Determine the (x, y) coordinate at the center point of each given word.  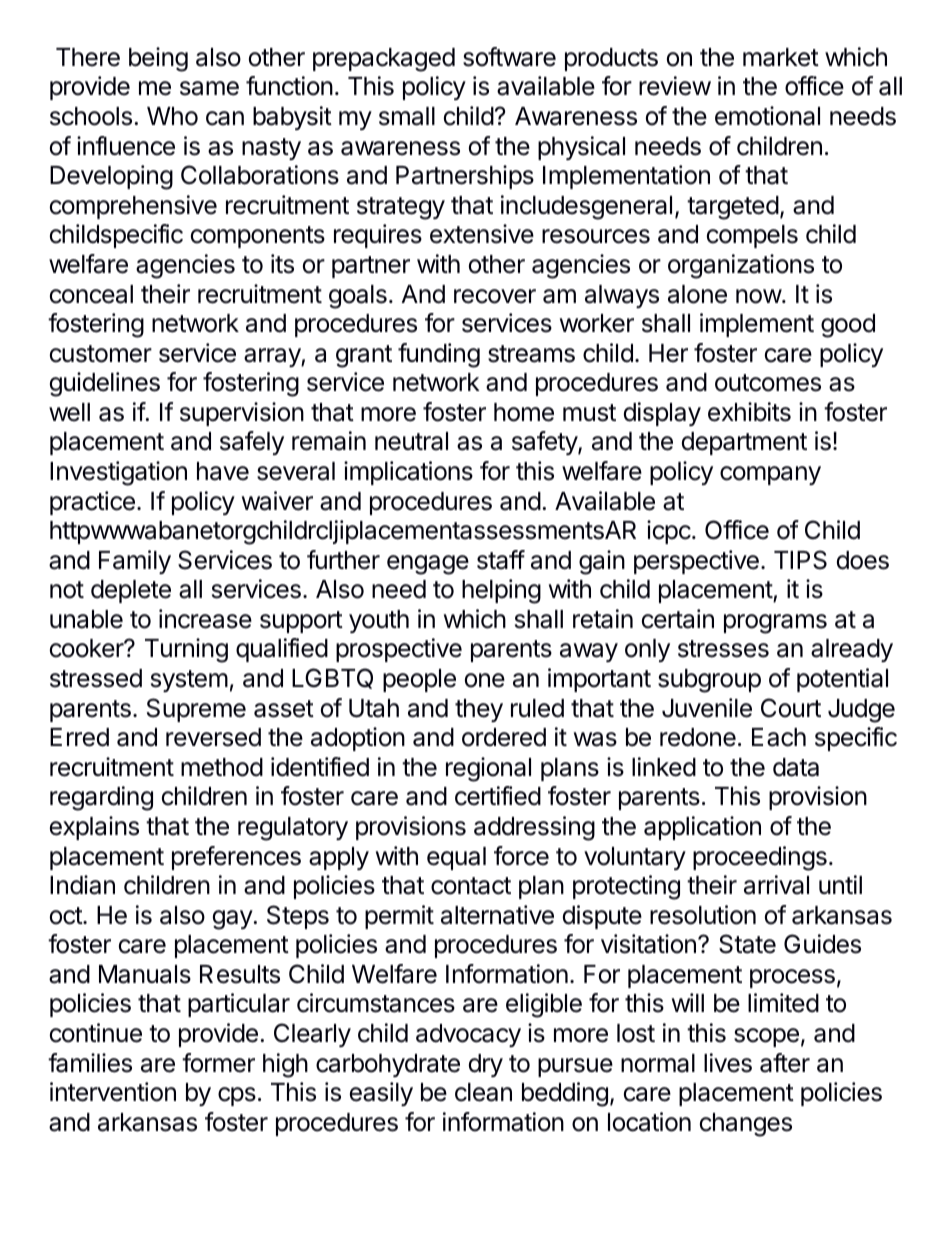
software (509, 57)
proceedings (760, 858)
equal (456, 858)
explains (94, 828)
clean (483, 1092)
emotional (767, 116)
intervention (113, 1092)
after (785, 1063)
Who (172, 116)
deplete (131, 591)
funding (439, 355)
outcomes (768, 383)
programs (775, 624)
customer (101, 354)
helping (501, 591)
